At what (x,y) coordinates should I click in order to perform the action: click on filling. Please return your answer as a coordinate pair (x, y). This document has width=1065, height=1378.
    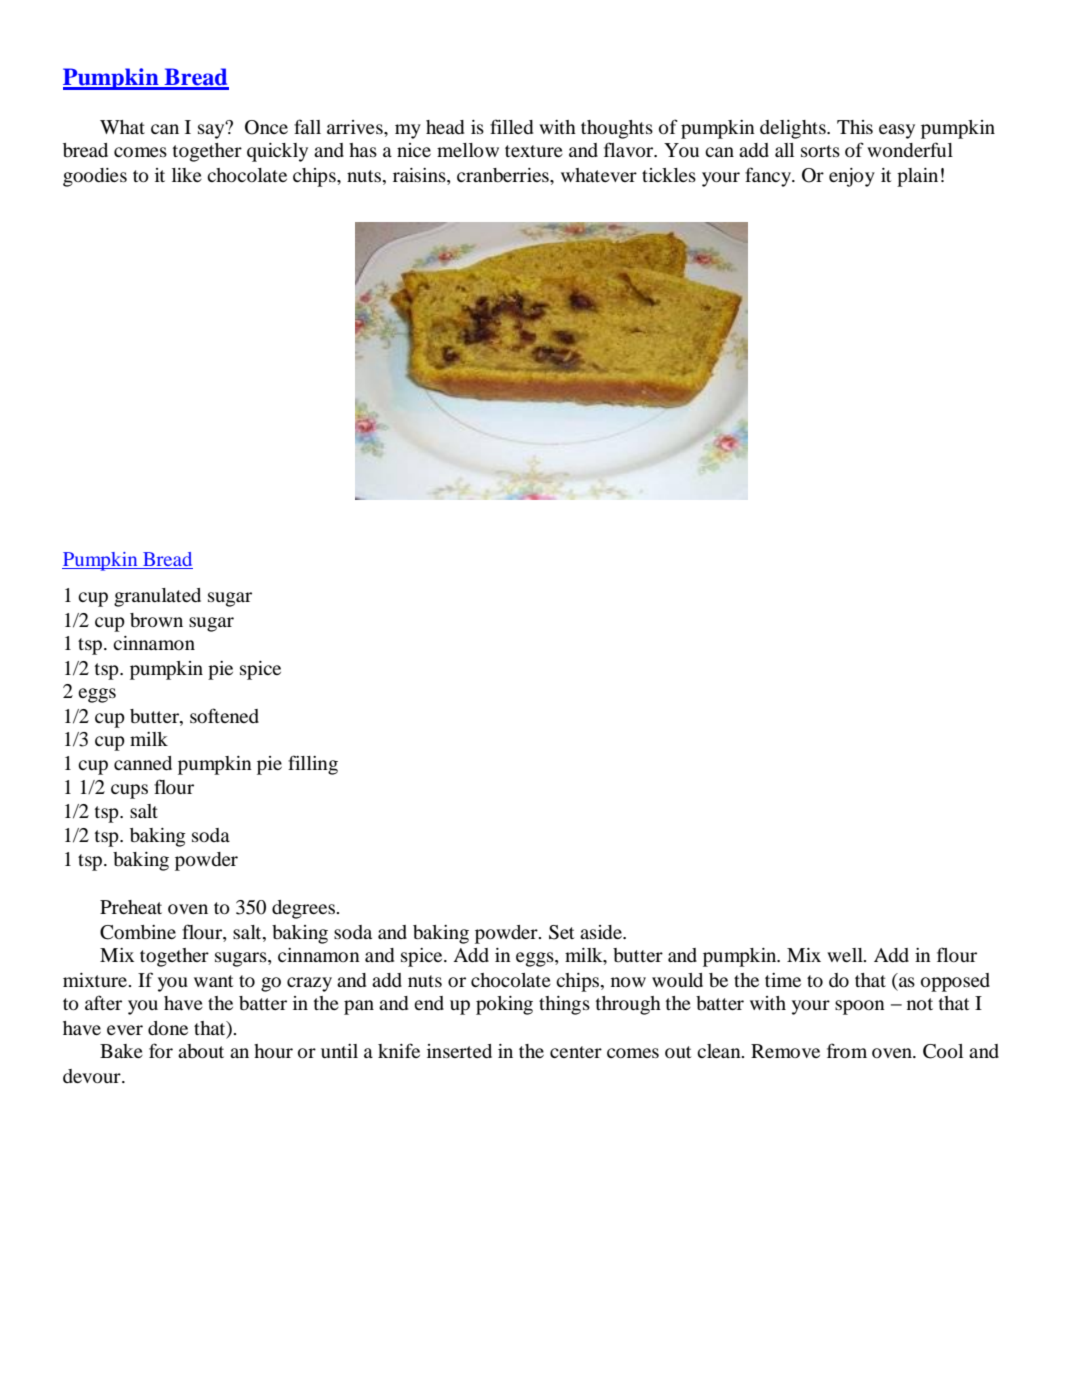
    Looking at the image, I should click on (313, 765).
